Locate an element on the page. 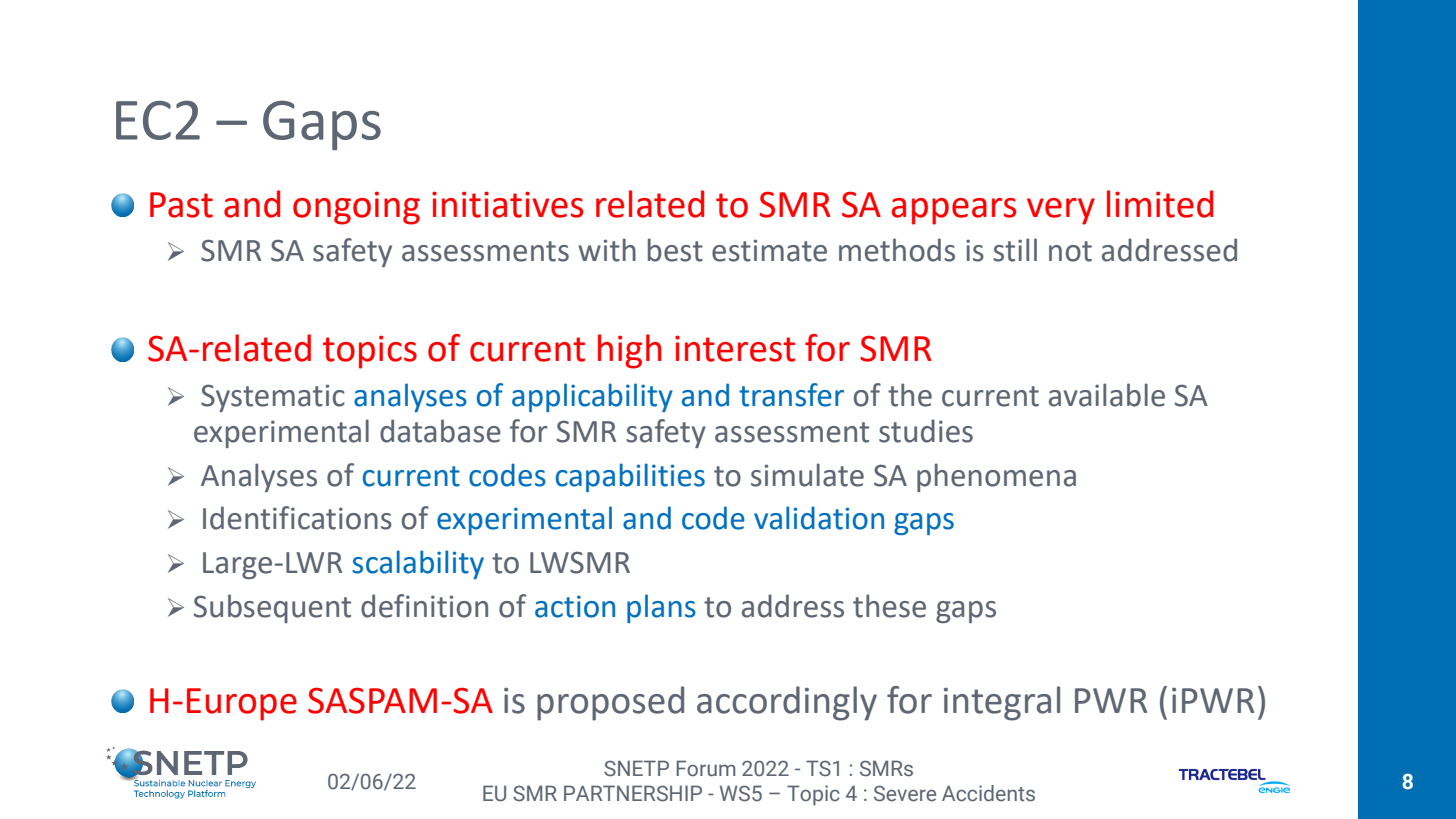 The width and height of the image is (1456, 819). capabilities is located at coordinates (630, 477).
